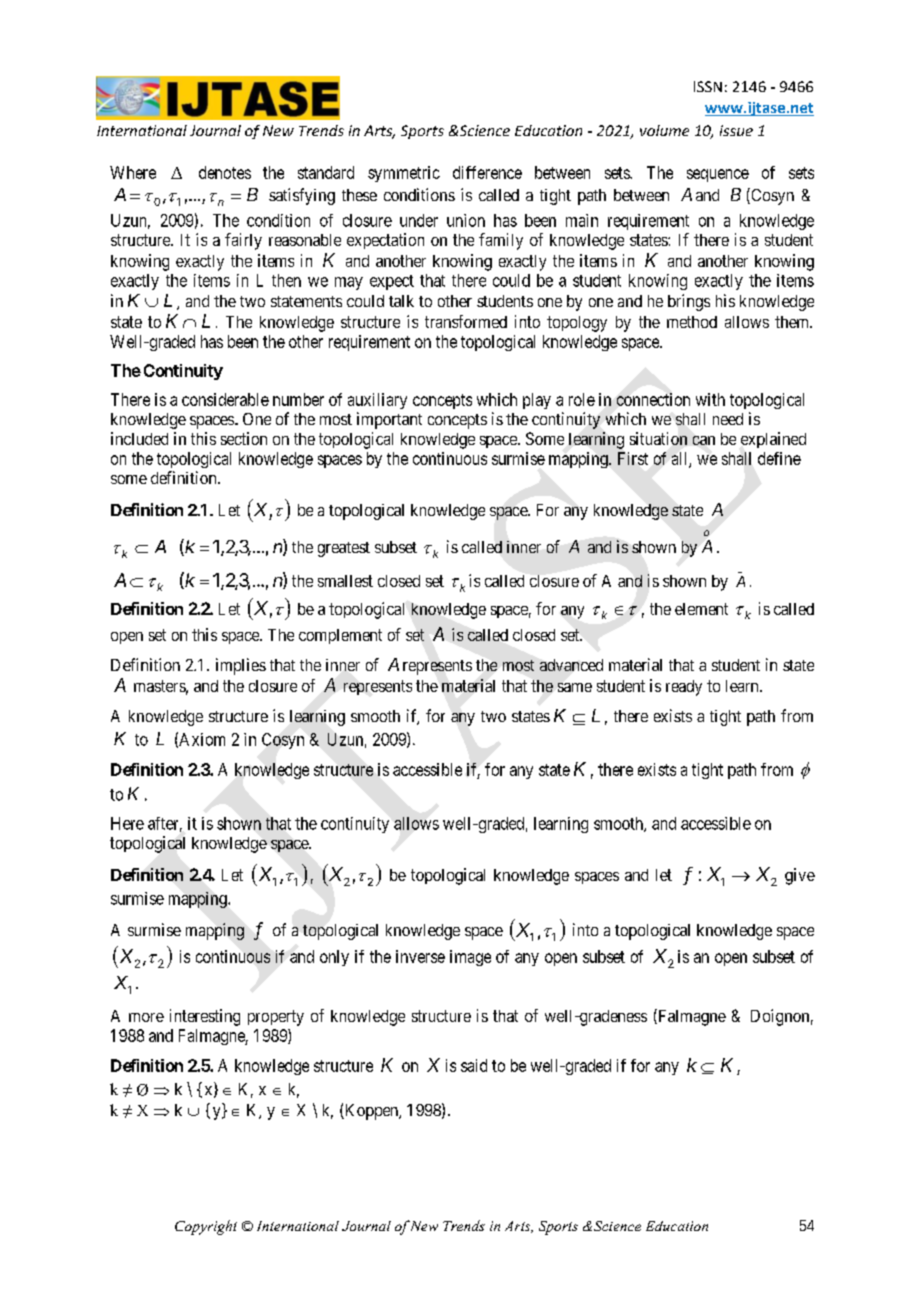  I want to click on difference, so click(487, 172).
